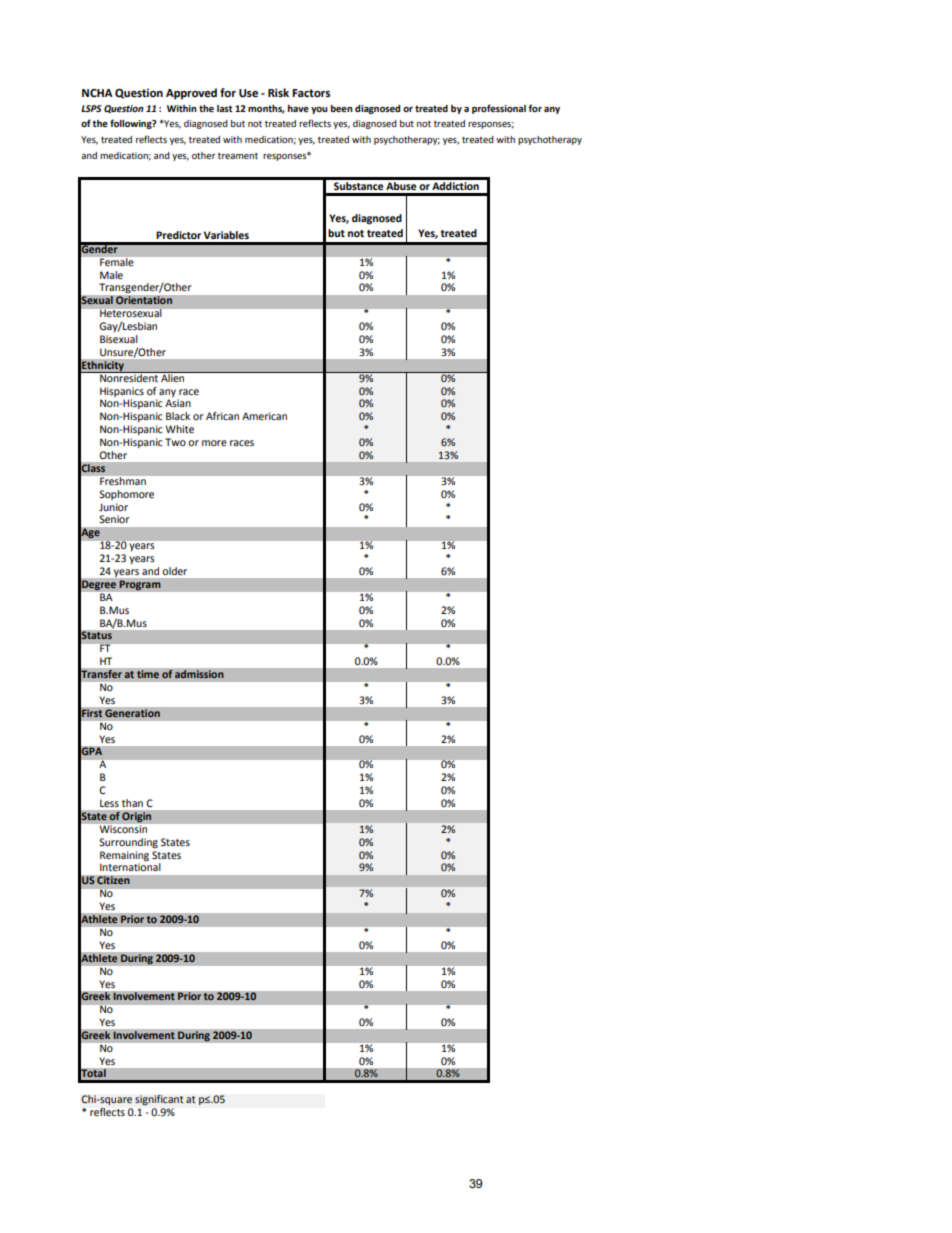  Describe the element at coordinates (124, 856) in the screenshot. I see `Remaining` at that location.
